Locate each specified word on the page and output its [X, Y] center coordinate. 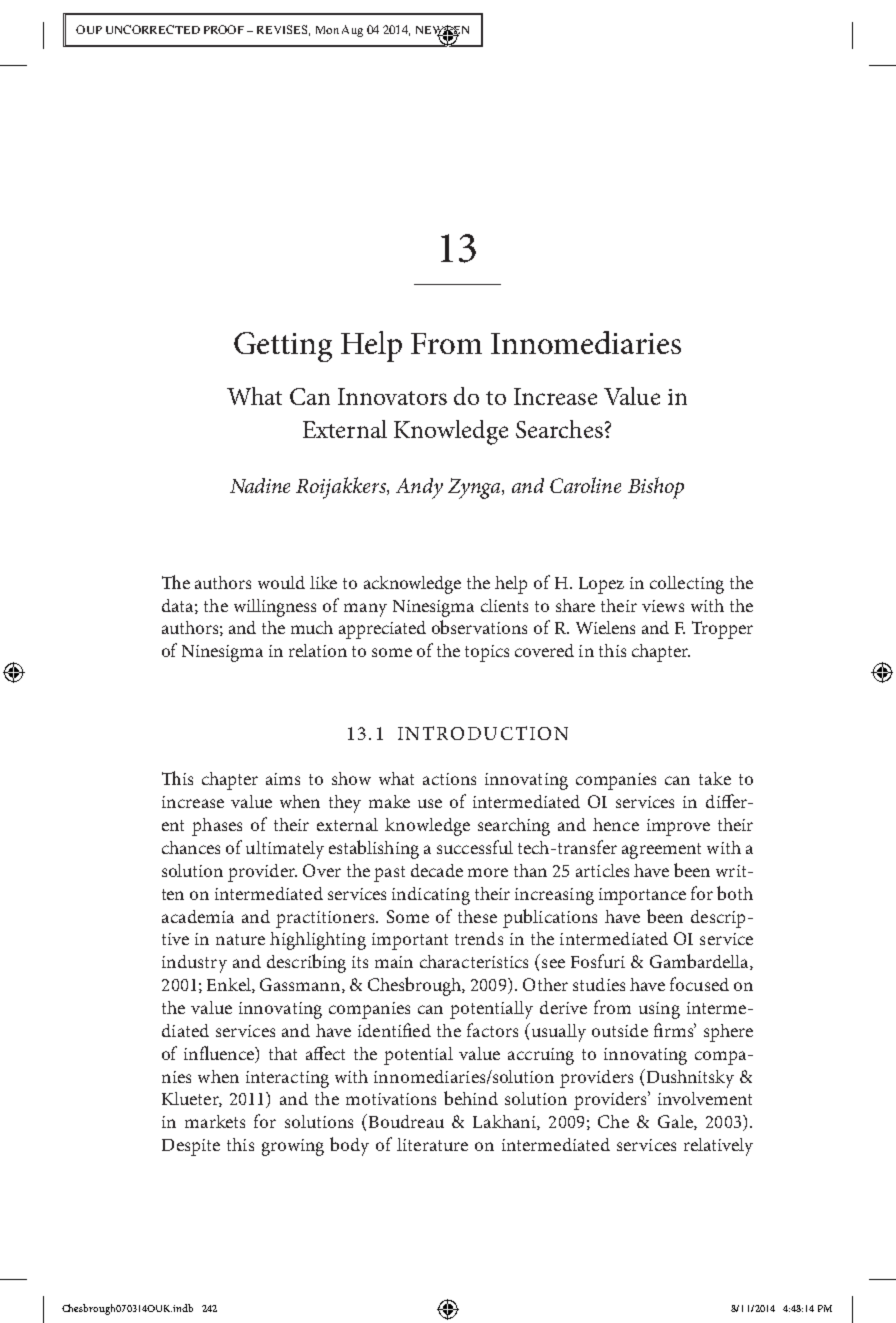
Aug [352, 31]
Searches [559, 429]
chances [191, 847]
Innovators [392, 396]
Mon [327, 30]
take [715, 778]
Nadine [260, 485]
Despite [191, 1147]
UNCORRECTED [153, 29]
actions [449, 779]
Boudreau [406, 1121]
